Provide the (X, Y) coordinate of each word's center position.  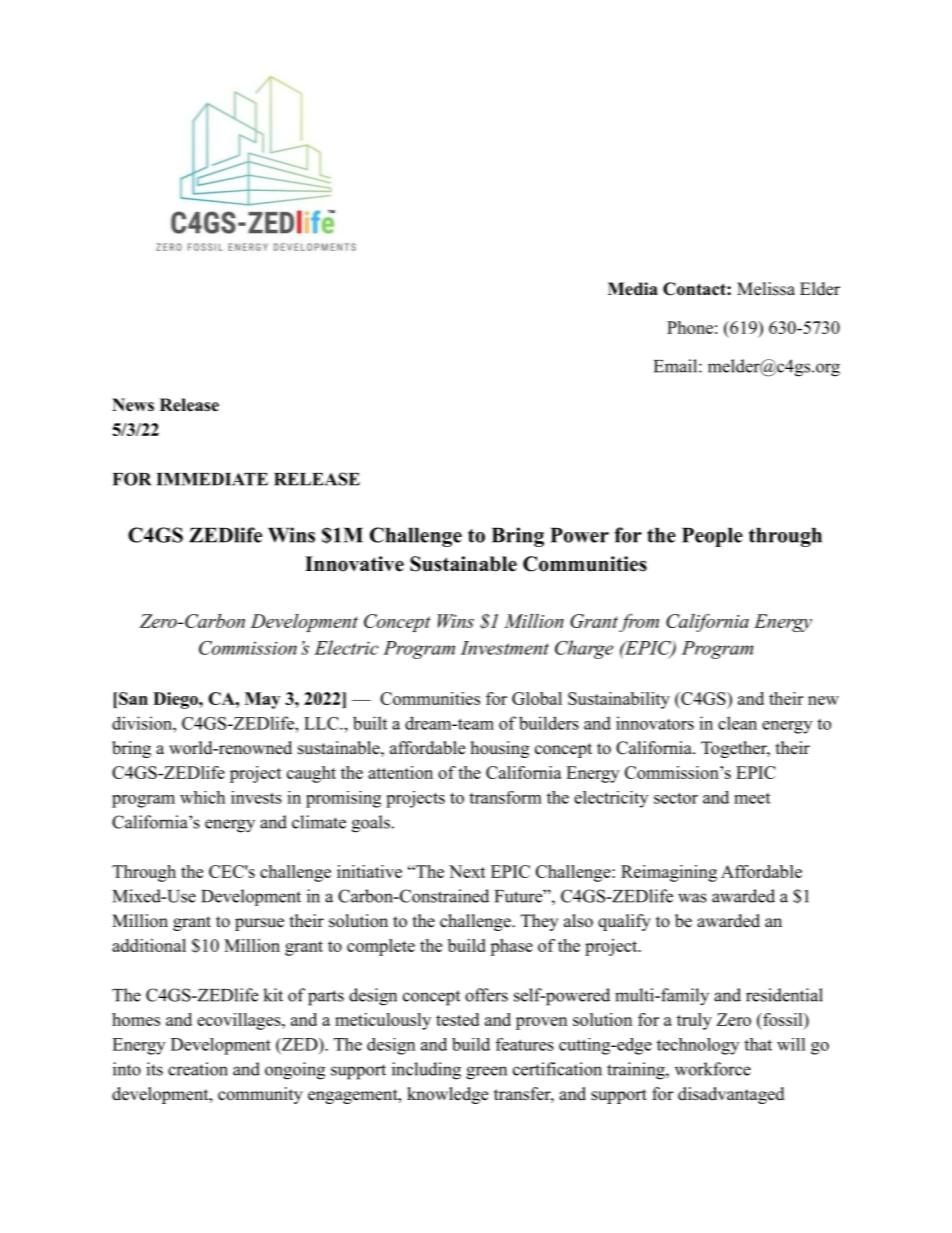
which (202, 797)
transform (505, 797)
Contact (695, 289)
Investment (504, 648)
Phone (690, 327)
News (133, 405)
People (712, 537)
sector (676, 798)
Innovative (354, 564)
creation (198, 1069)
